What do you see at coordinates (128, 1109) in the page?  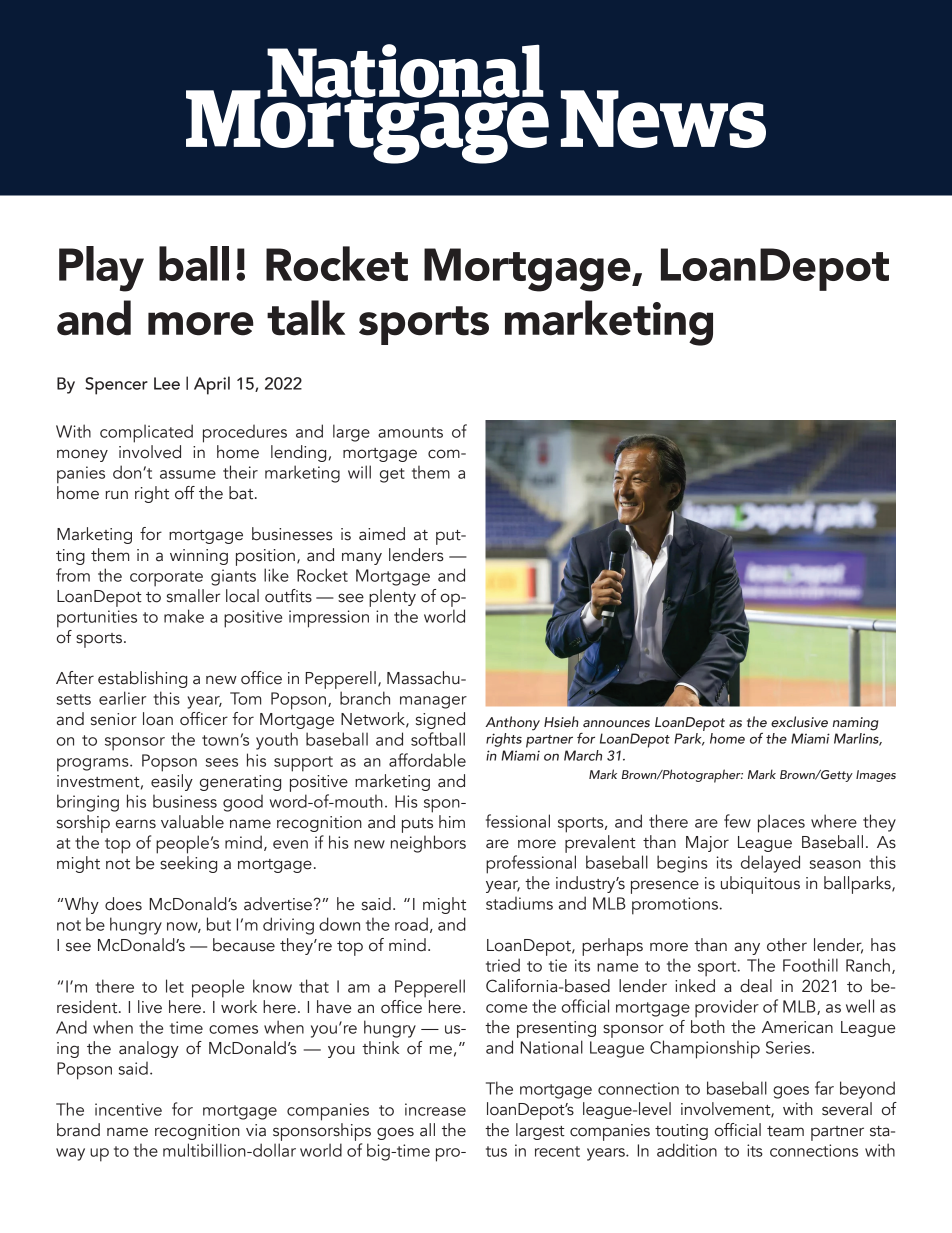 I see `incentive` at bounding box center [128, 1109].
